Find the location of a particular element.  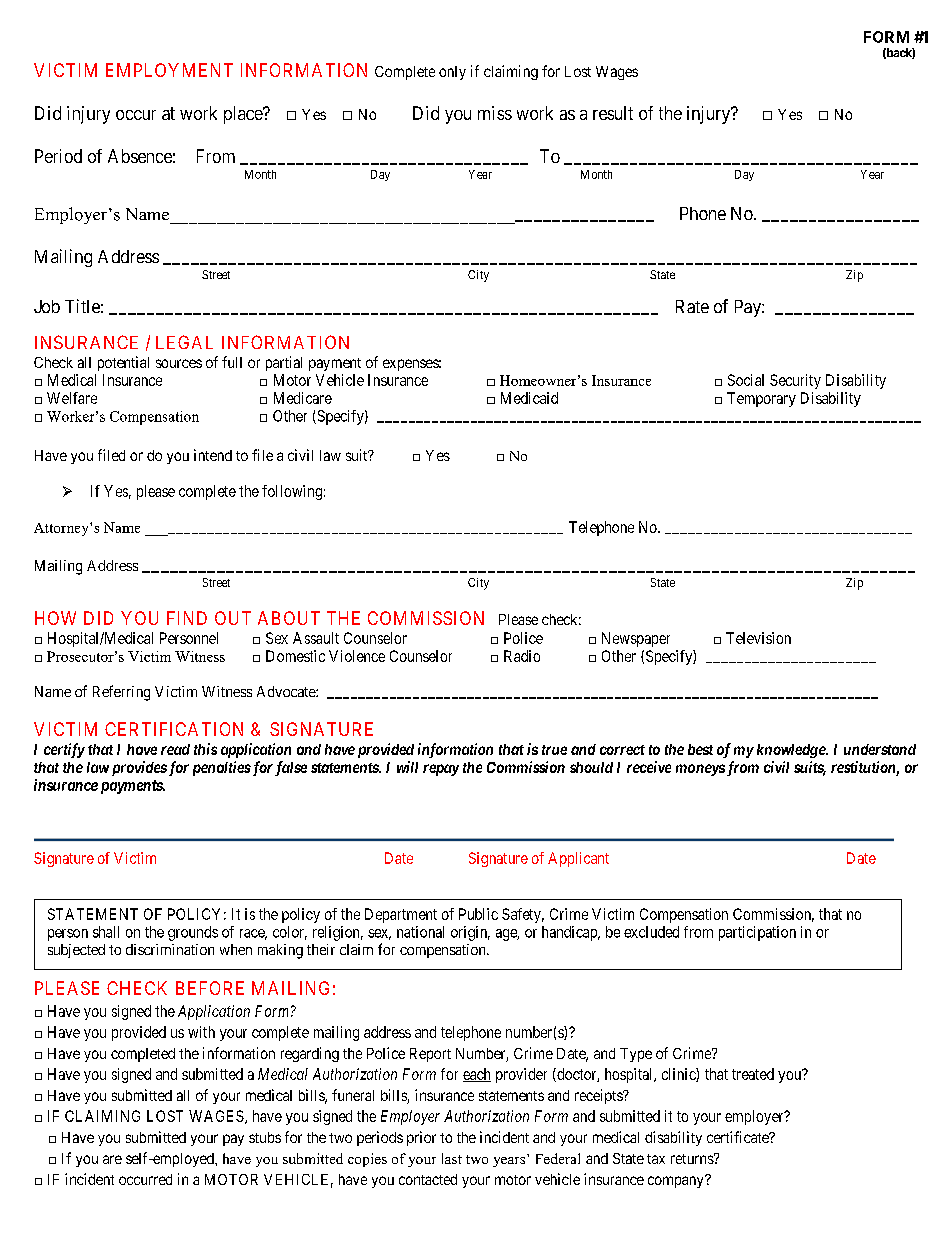

Medicaid is located at coordinates (529, 398).
